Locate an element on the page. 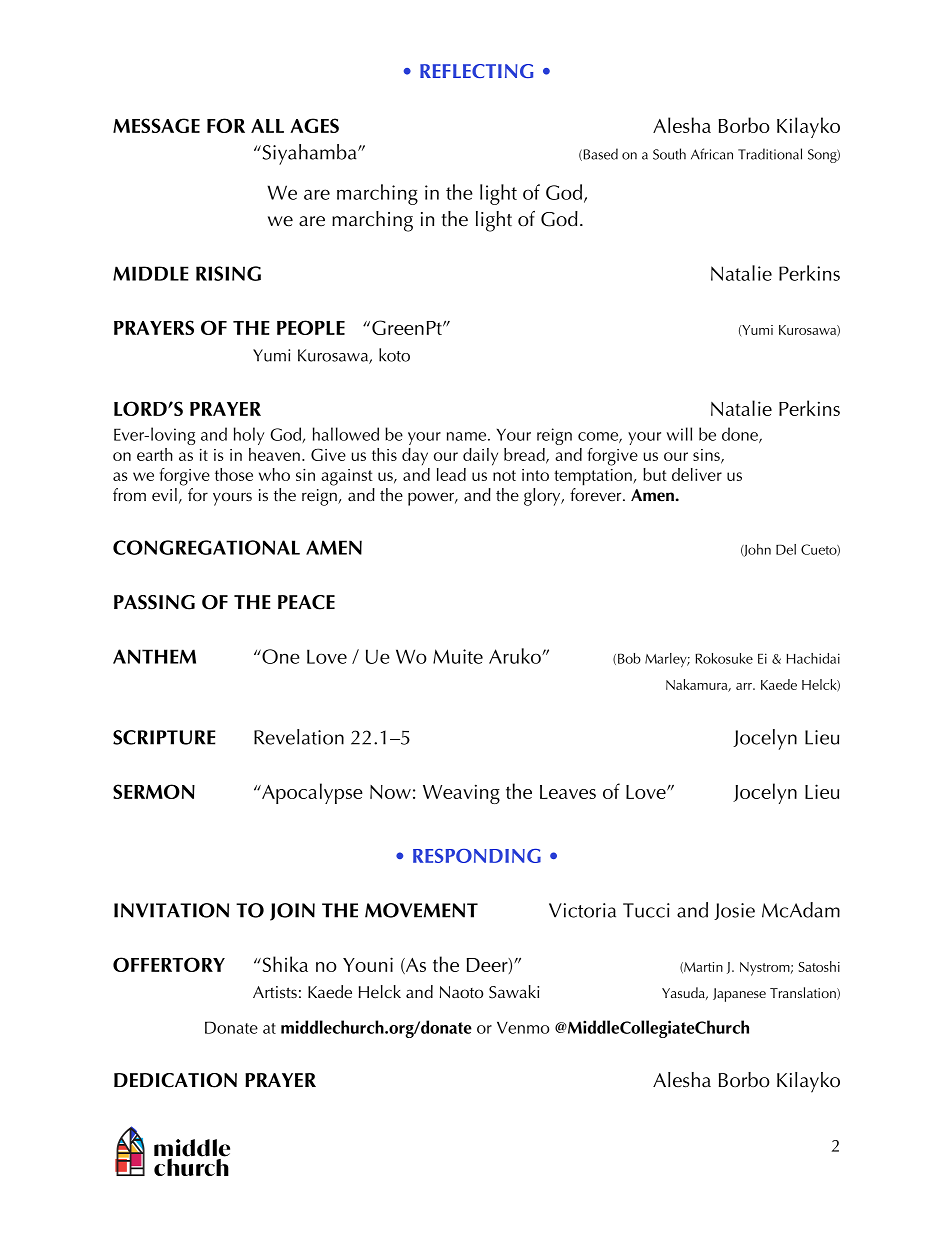 This page has height=1233, width=952. REFLECTING is located at coordinates (476, 71).
